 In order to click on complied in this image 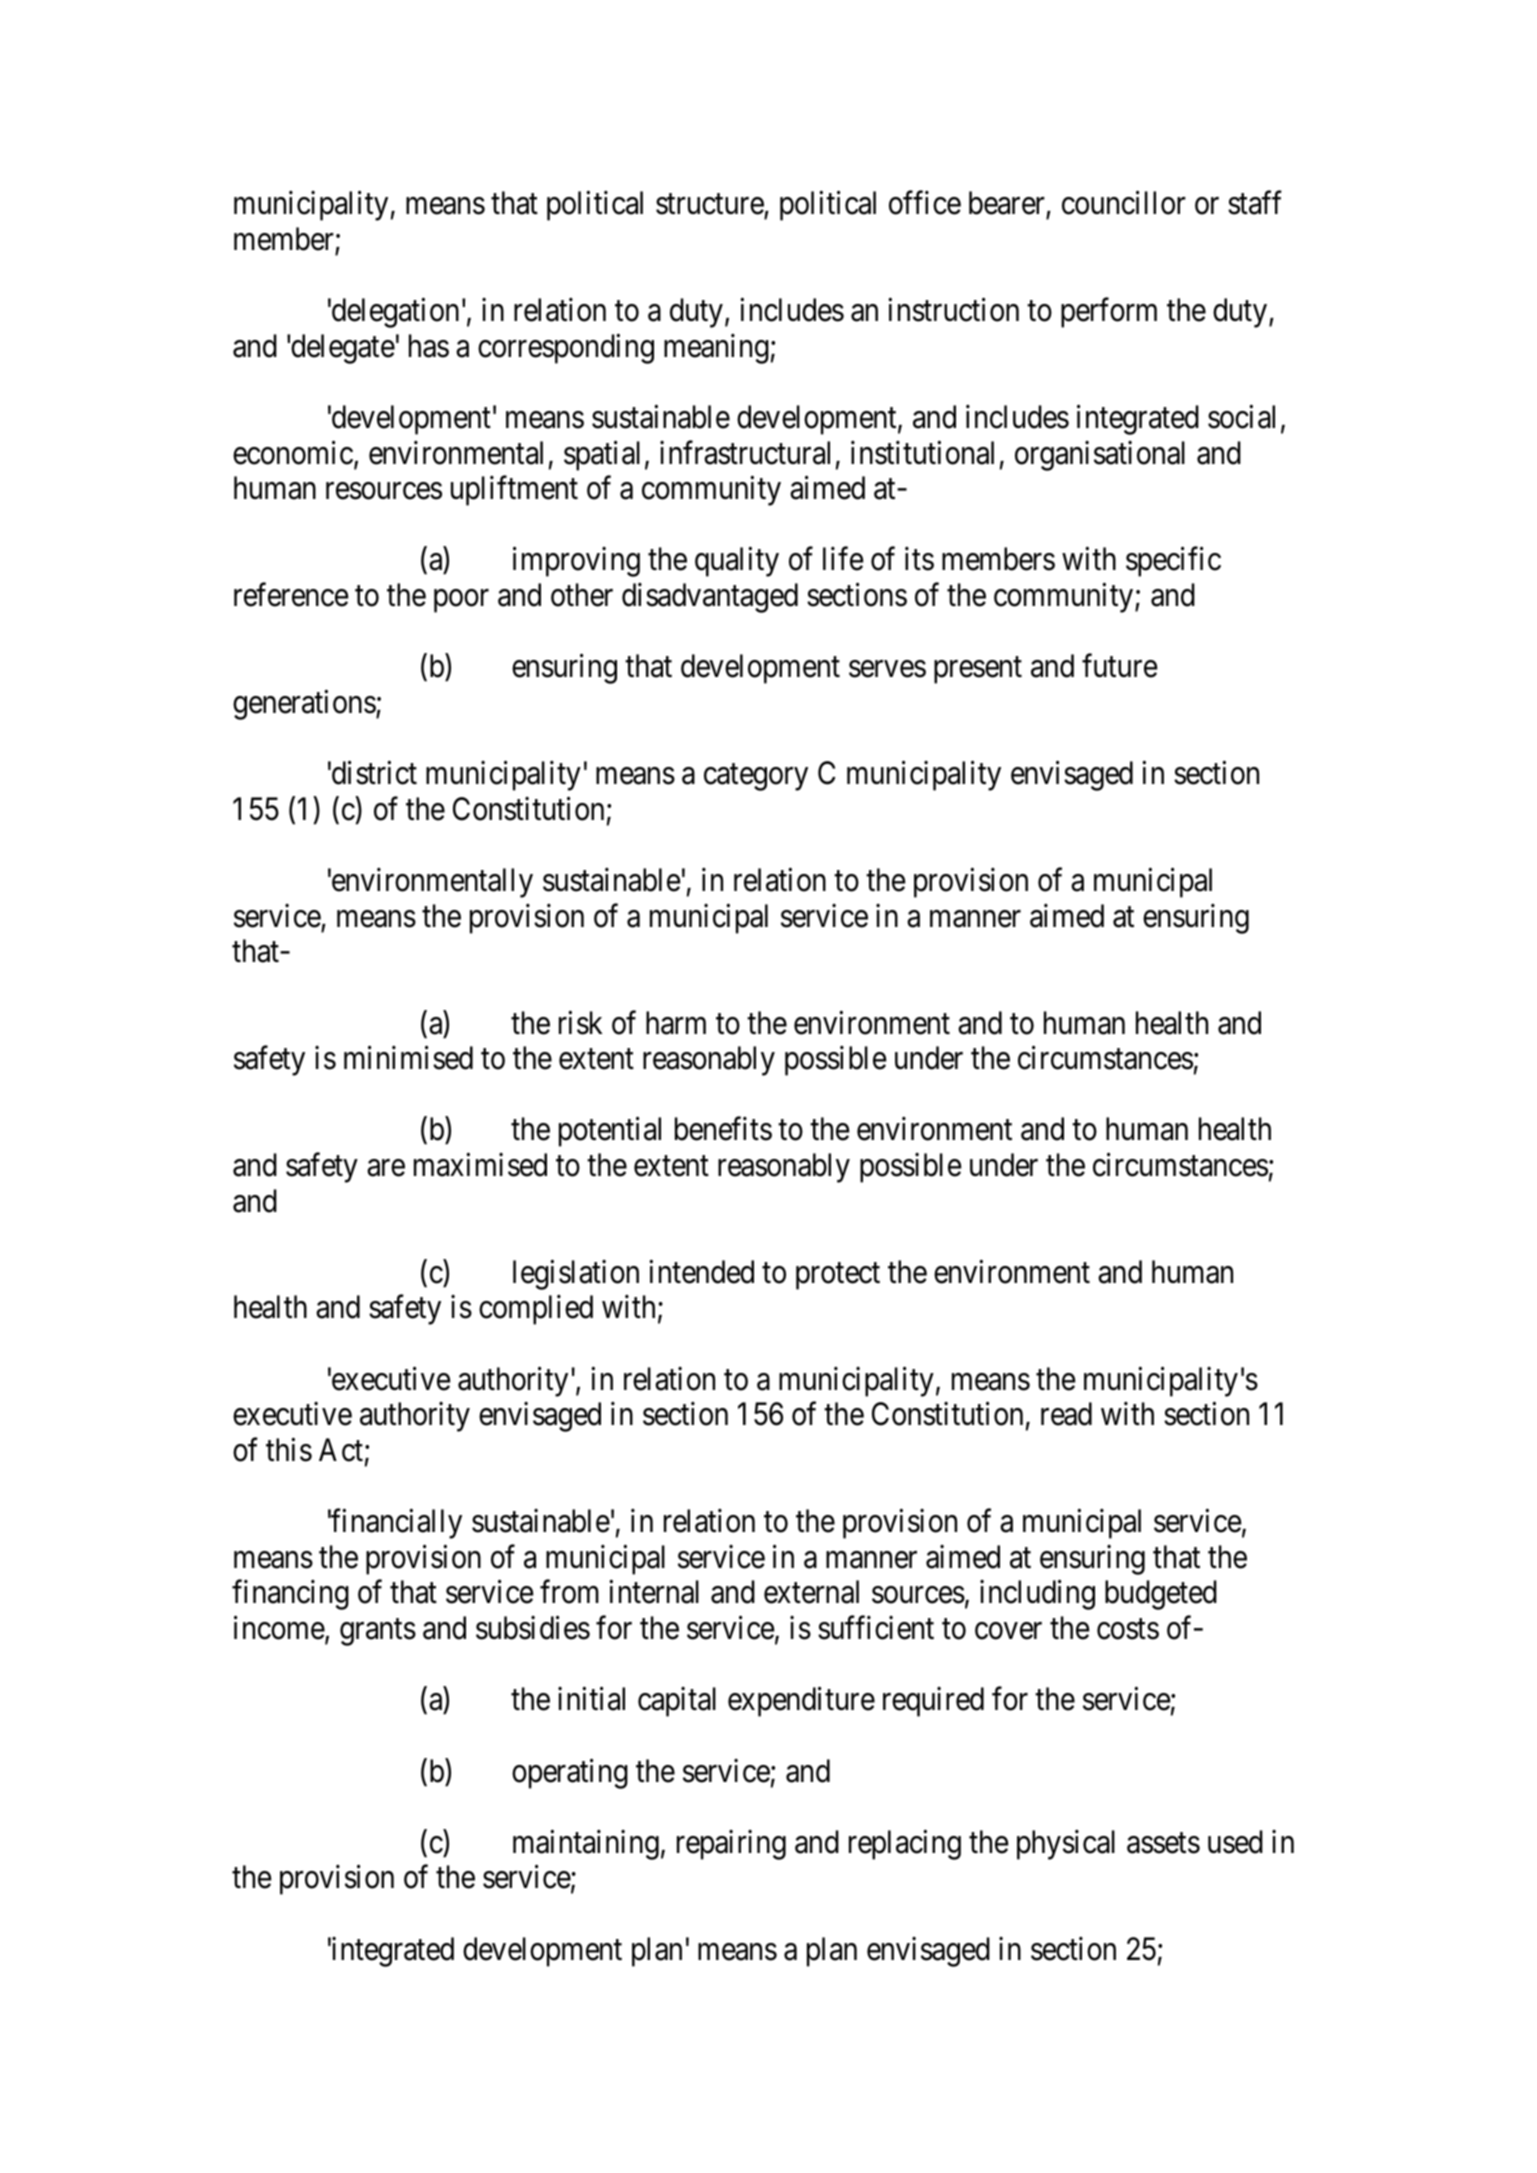, I will do `click(536, 1310)`.
